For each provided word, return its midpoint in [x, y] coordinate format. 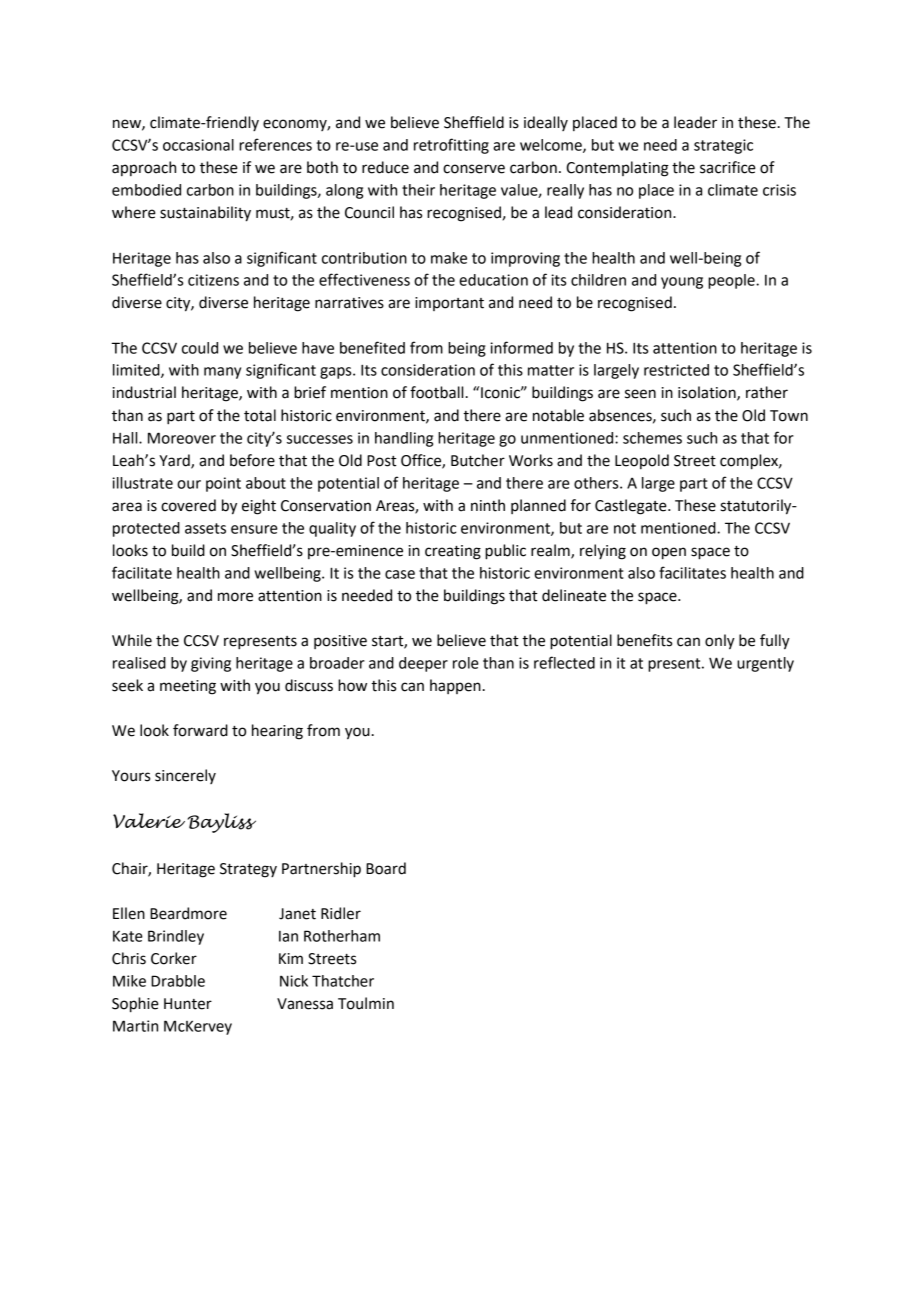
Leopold [642, 461]
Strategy [248, 870]
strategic [723, 146]
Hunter [188, 1004]
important [449, 304]
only [720, 642]
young [682, 283]
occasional [198, 145]
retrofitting [451, 146]
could [200, 348]
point [223, 484]
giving [211, 664]
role [466, 663]
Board [386, 868]
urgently [765, 664]
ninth [488, 505]
